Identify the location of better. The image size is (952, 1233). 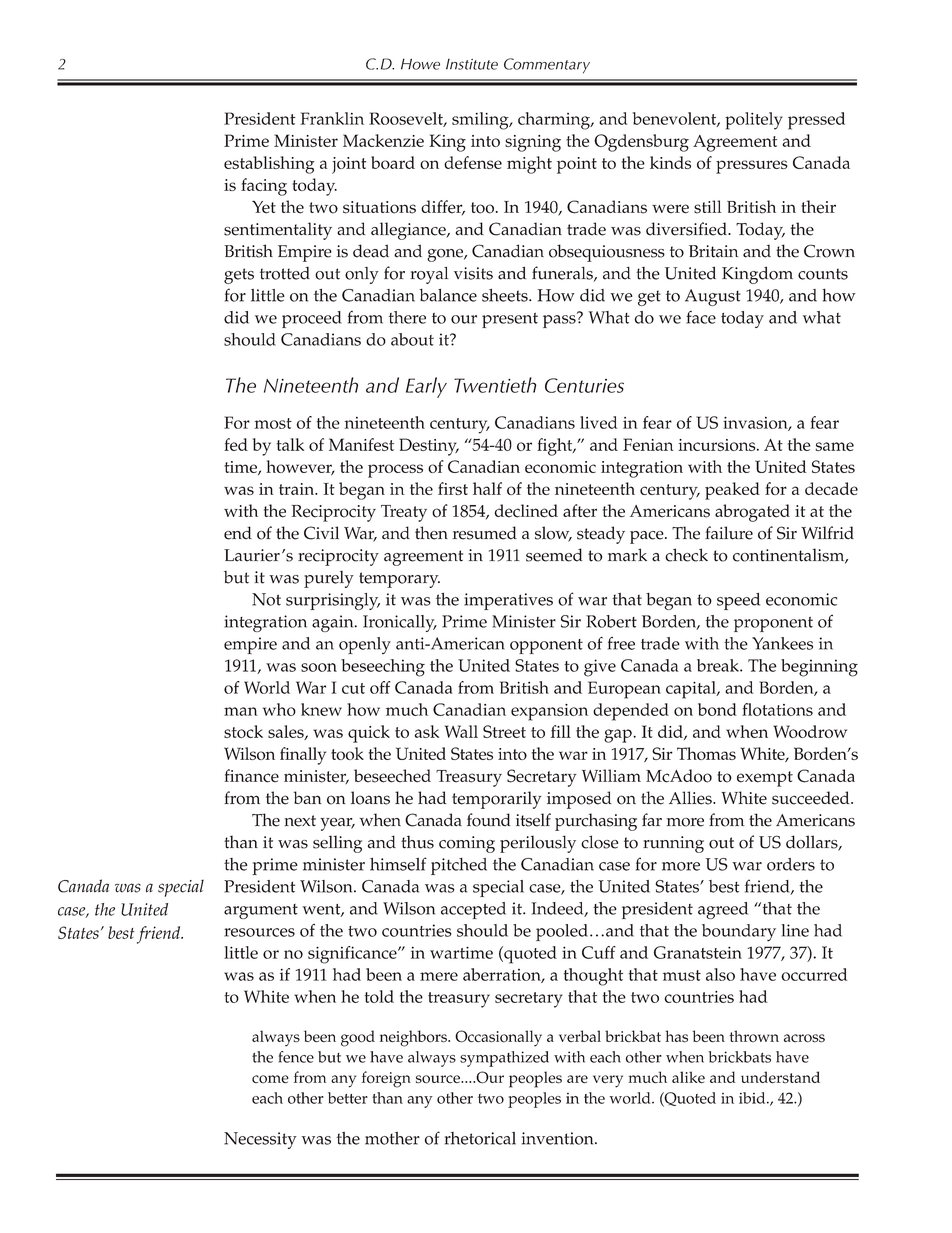
(348, 1098).
